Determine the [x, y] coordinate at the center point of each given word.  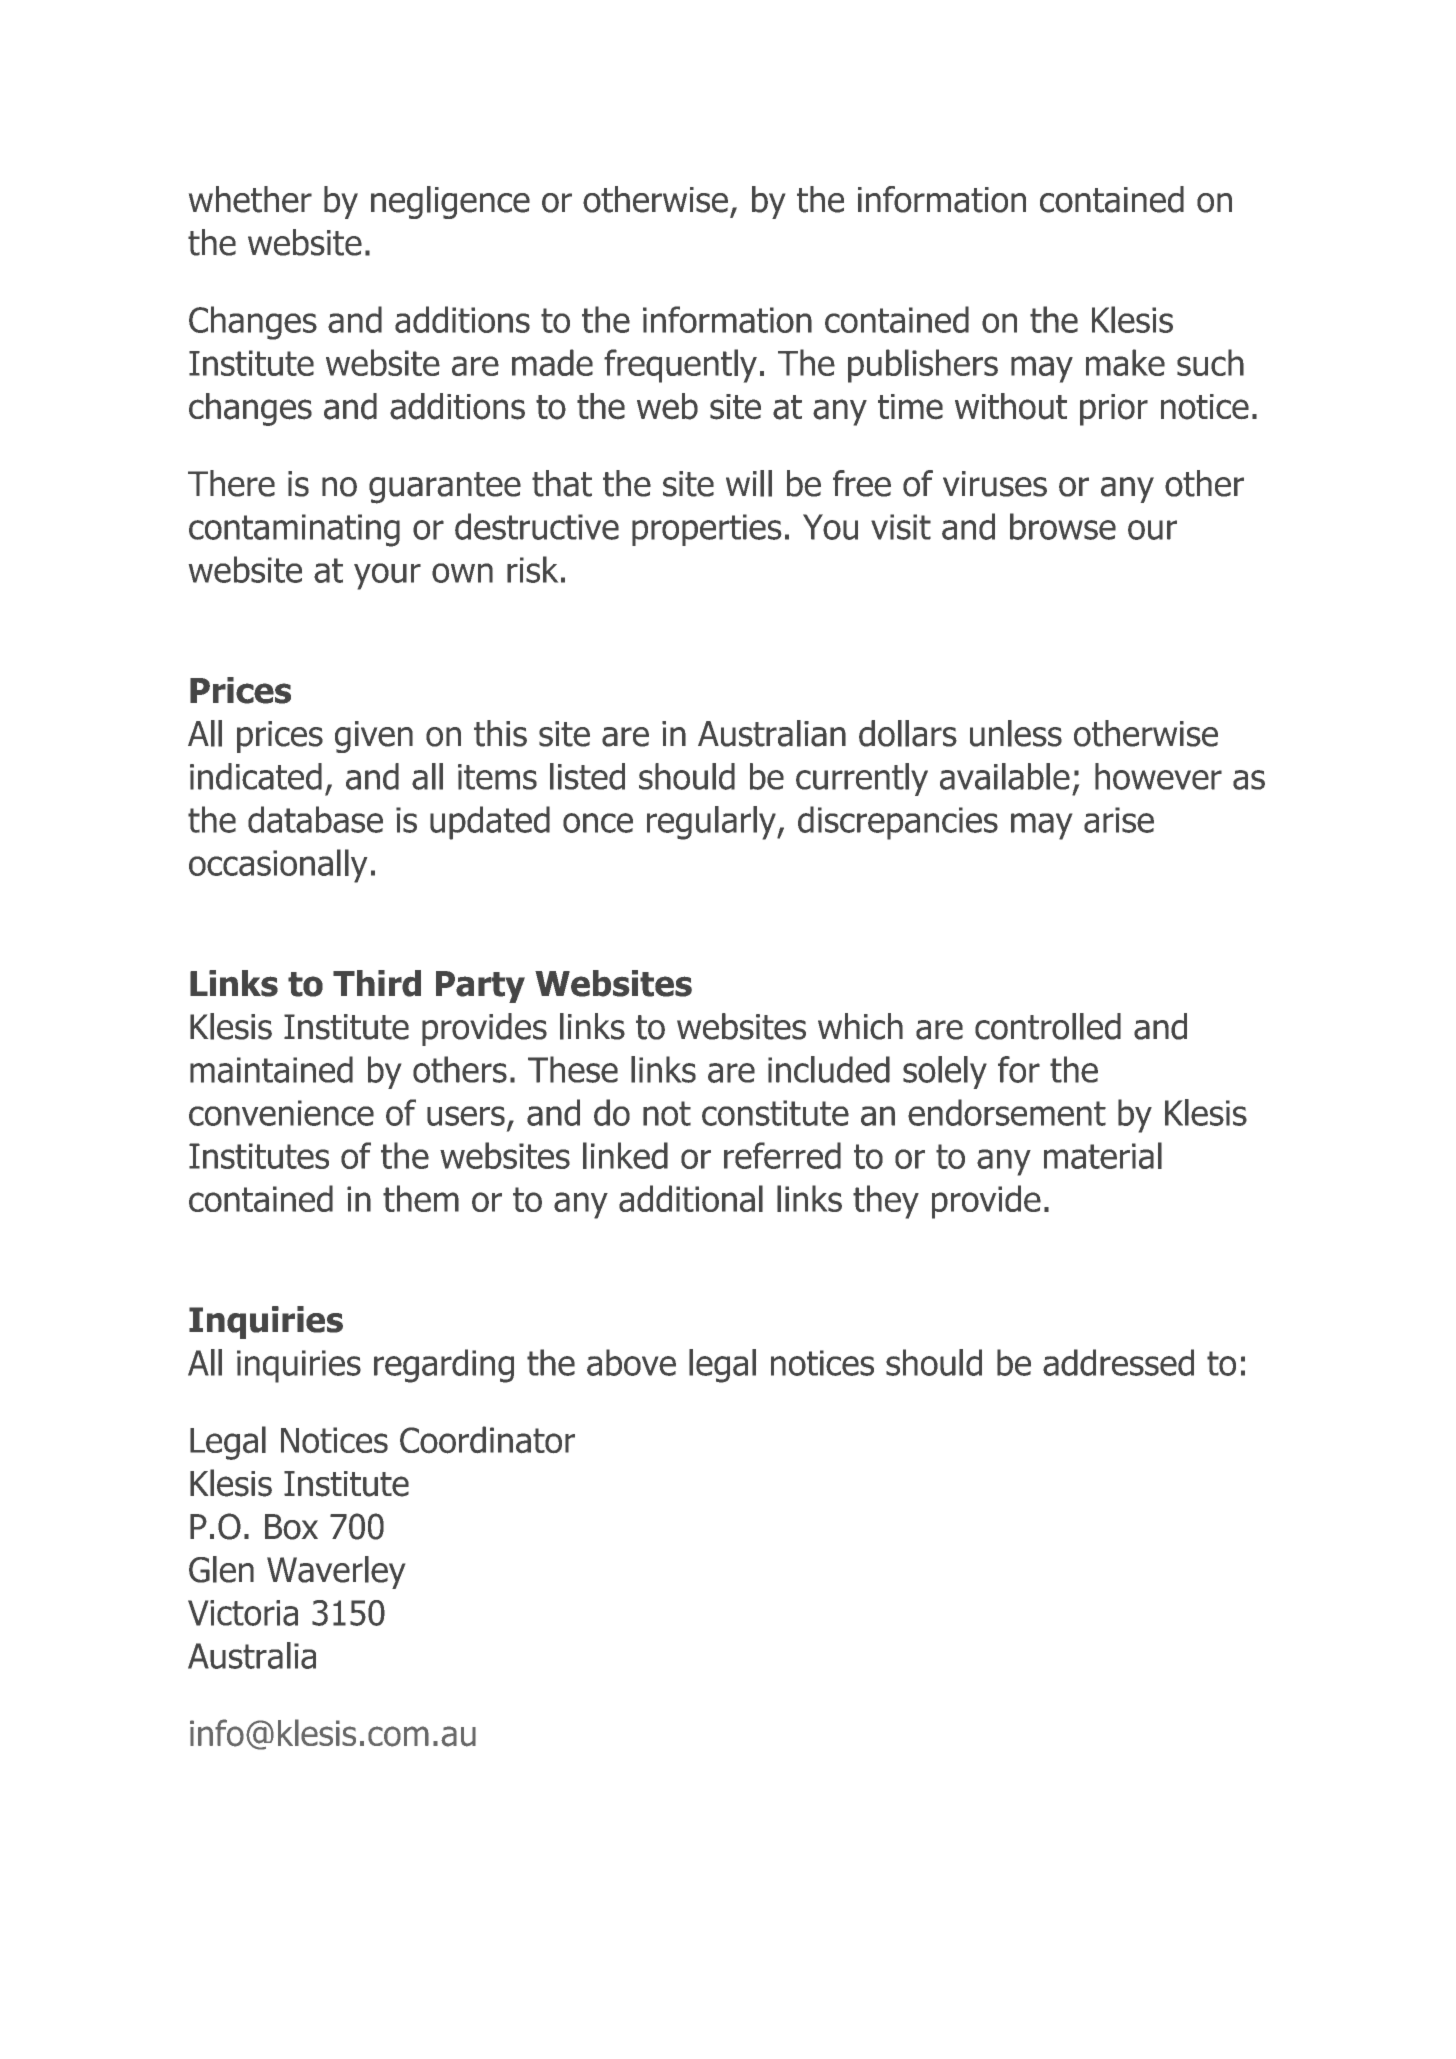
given [374, 737]
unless [1016, 733]
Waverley [336, 1572]
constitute [775, 1113]
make [1125, 362]
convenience [281, 1113]
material [1103, 1155]
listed [587, 776]
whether [250, 199]
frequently [680, 366]
